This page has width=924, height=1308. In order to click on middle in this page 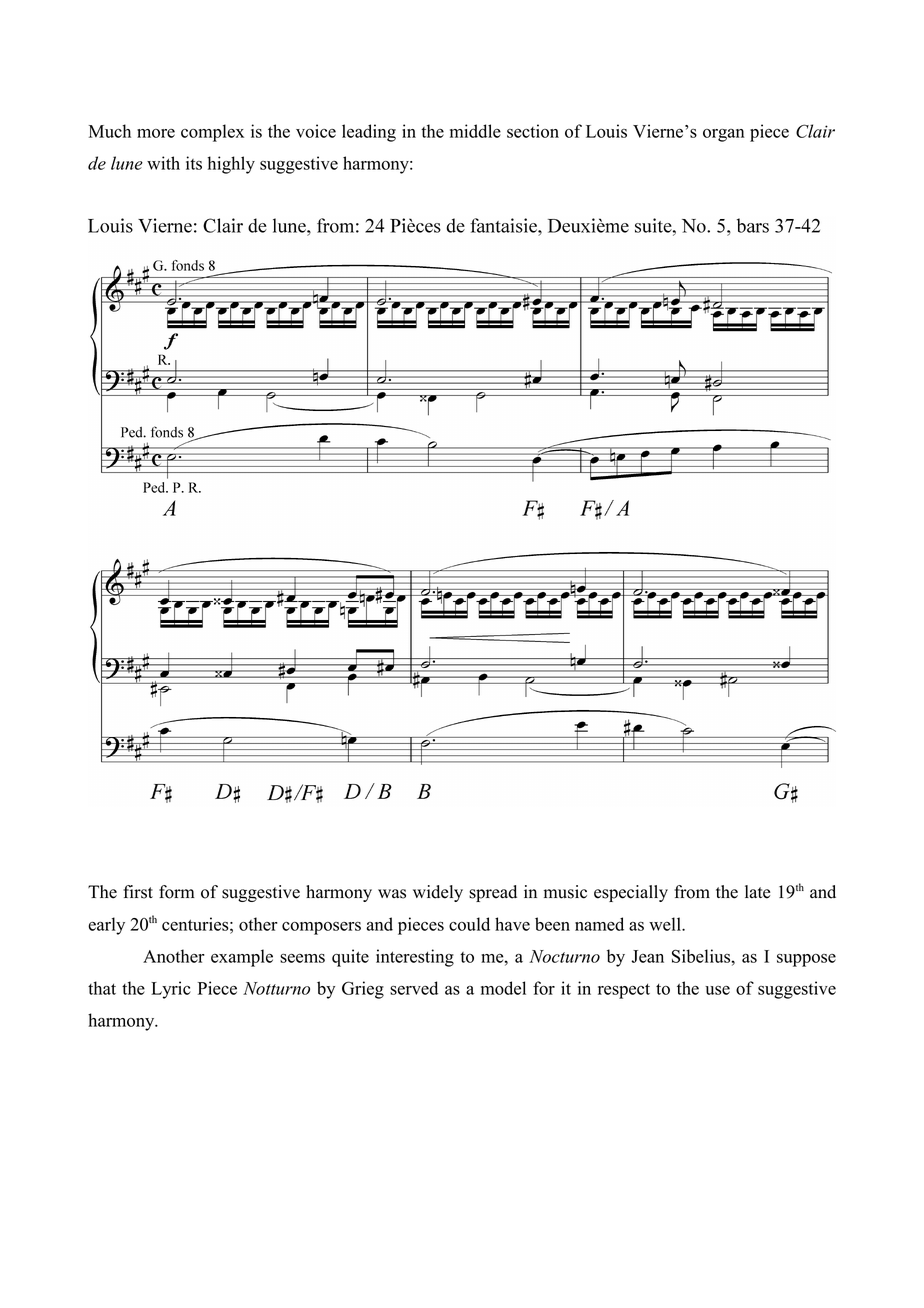, I will do `click(475, 131)`.
